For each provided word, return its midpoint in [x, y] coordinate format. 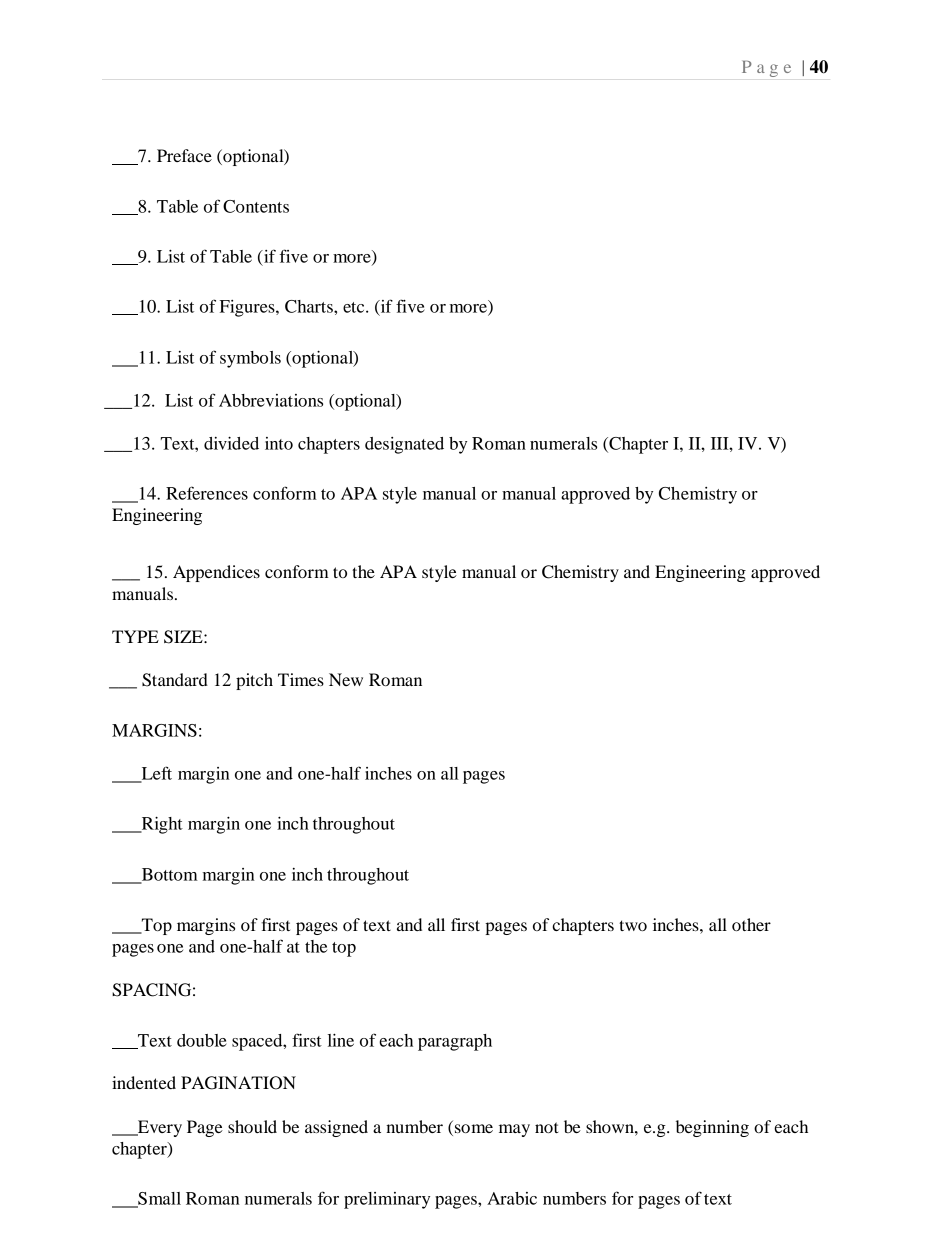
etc [355, 307]
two [633, 925]
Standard [175, 680]
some [474, 1128]
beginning [712, 1128]
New [346, 679]
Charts [310, 306]
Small [158, 1199]
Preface [184, 155]
